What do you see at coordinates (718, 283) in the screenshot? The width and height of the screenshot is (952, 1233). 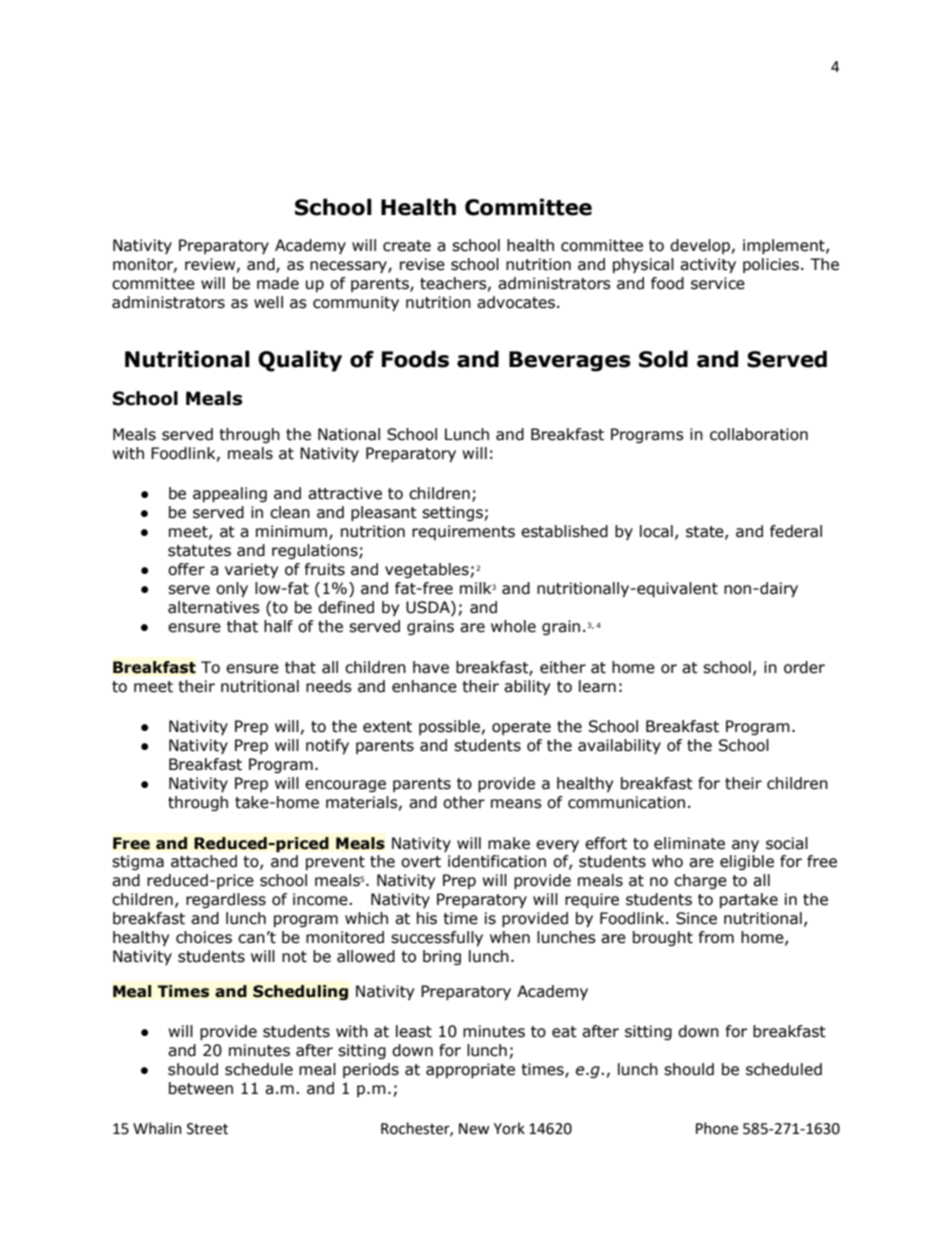 I see `service` at bounding box center [718, 283].
